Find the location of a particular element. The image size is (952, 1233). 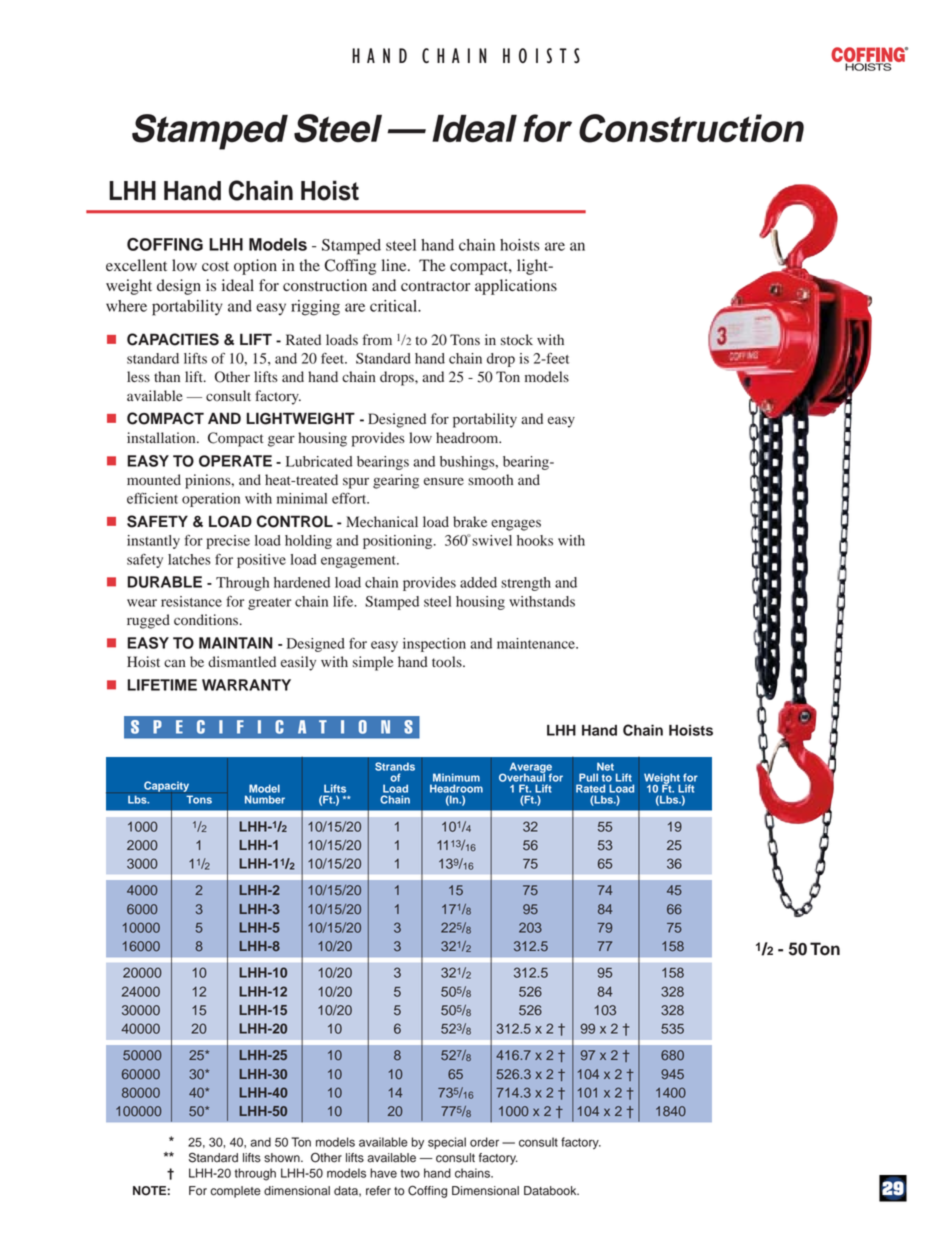

strength is located at coordinates (526, 584).
